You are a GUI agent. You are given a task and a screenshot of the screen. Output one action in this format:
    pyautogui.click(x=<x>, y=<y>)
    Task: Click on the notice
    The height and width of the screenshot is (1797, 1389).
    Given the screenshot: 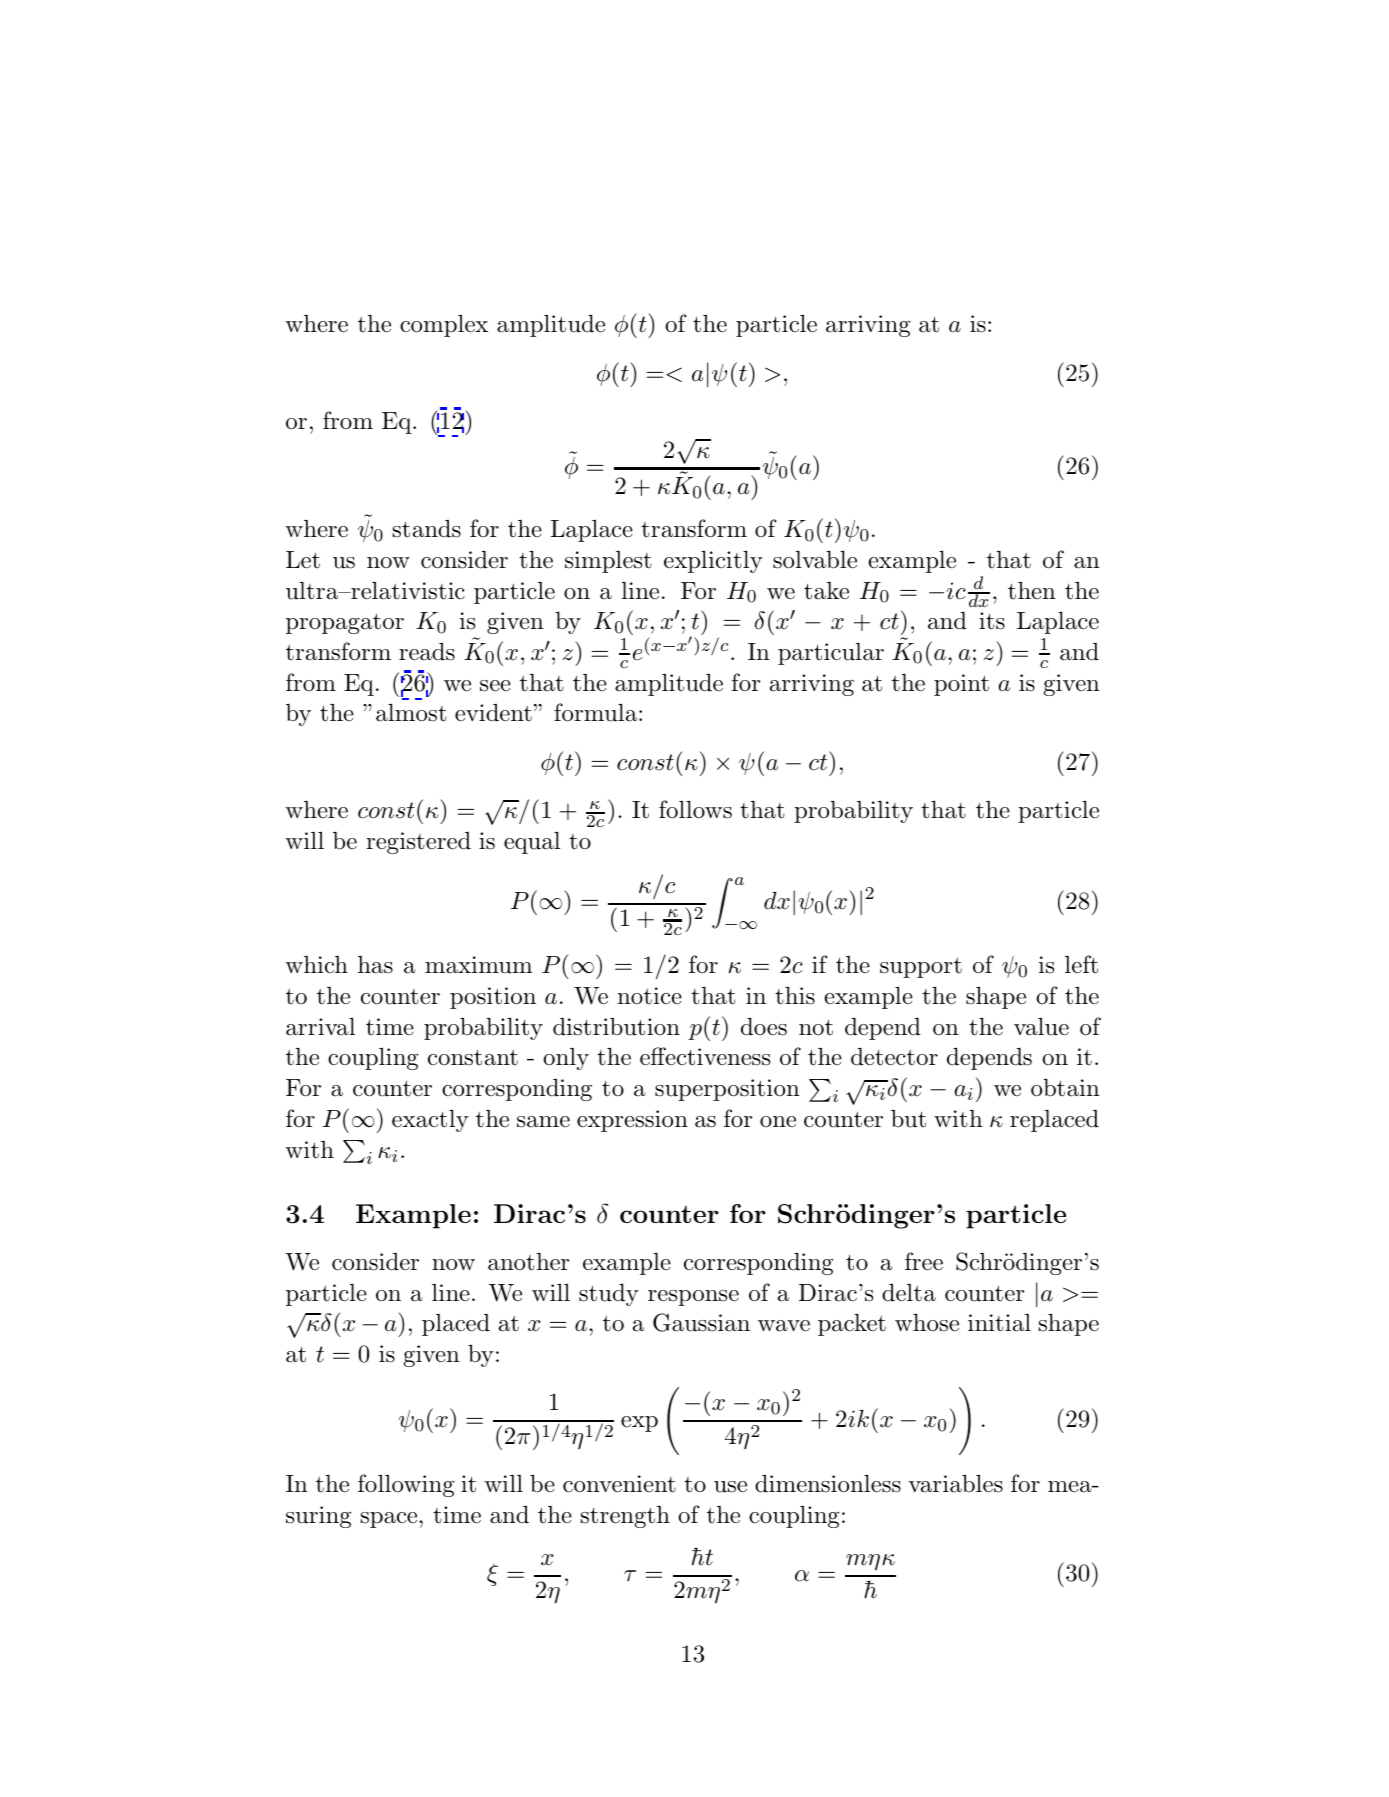 What is the action you would take?
    pyautogui.click(x=650, y=996)
